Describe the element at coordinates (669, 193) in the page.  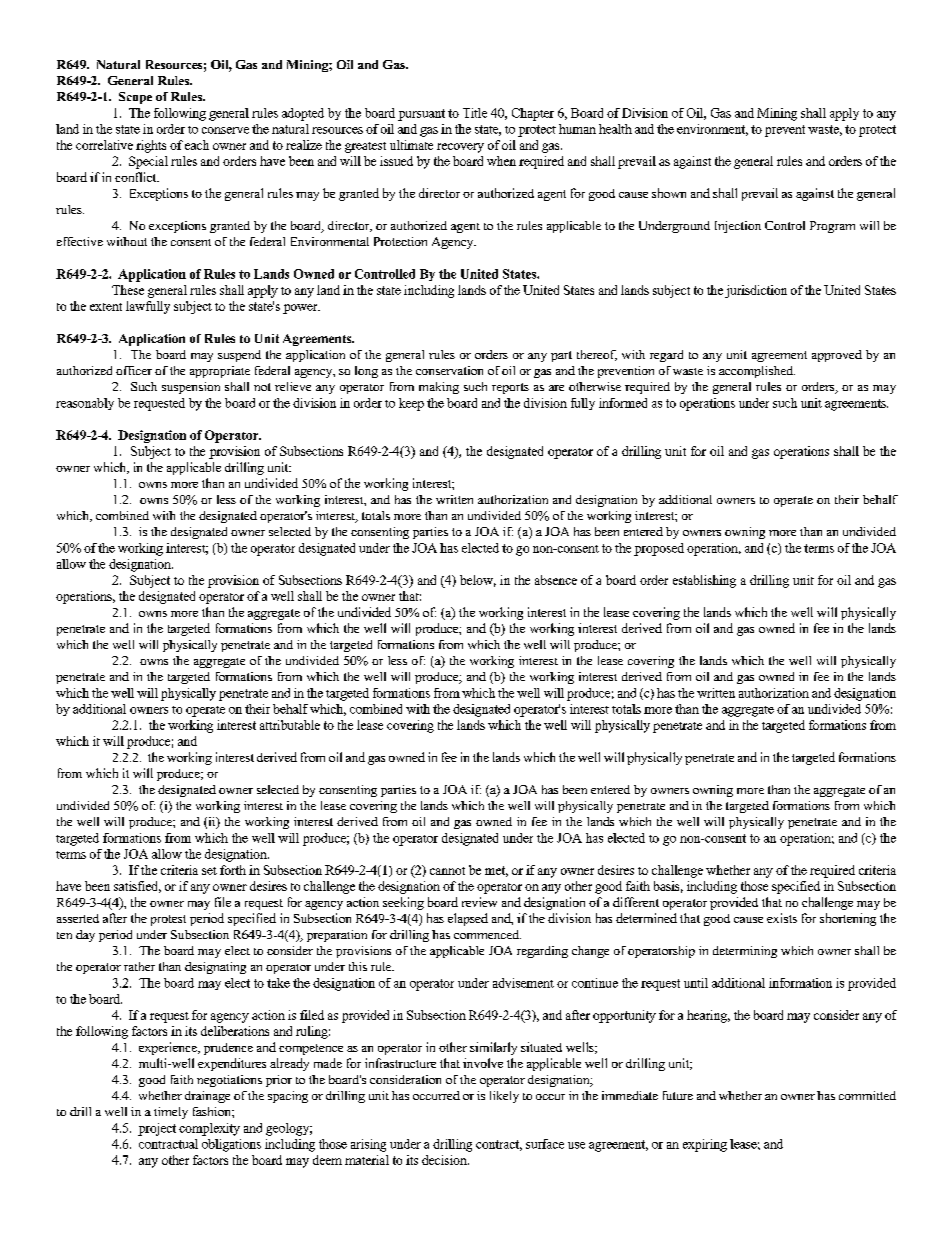
I see `shown` at that location.
